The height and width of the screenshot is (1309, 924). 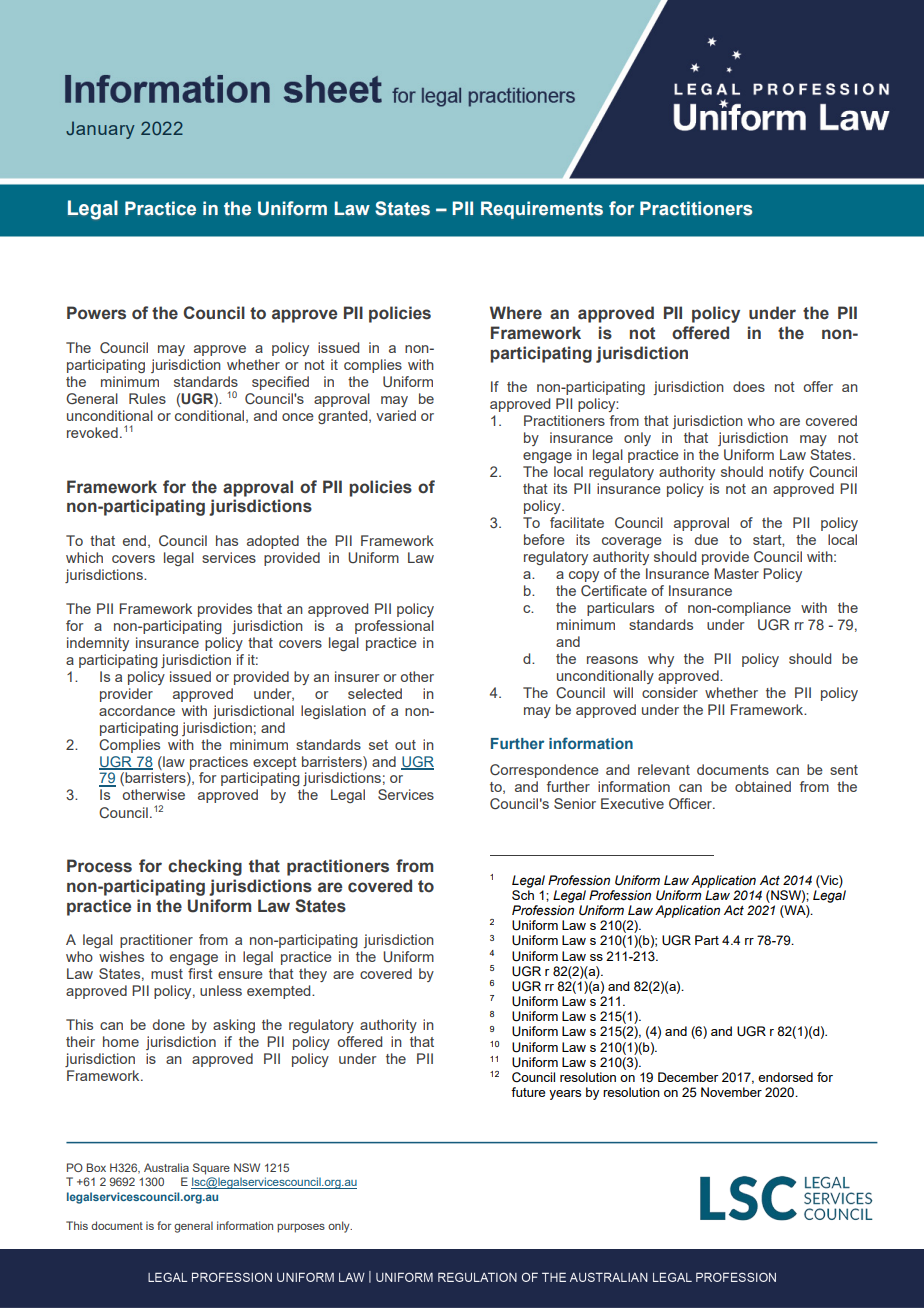 I want to click on varied, so click(x=396, y=415).
